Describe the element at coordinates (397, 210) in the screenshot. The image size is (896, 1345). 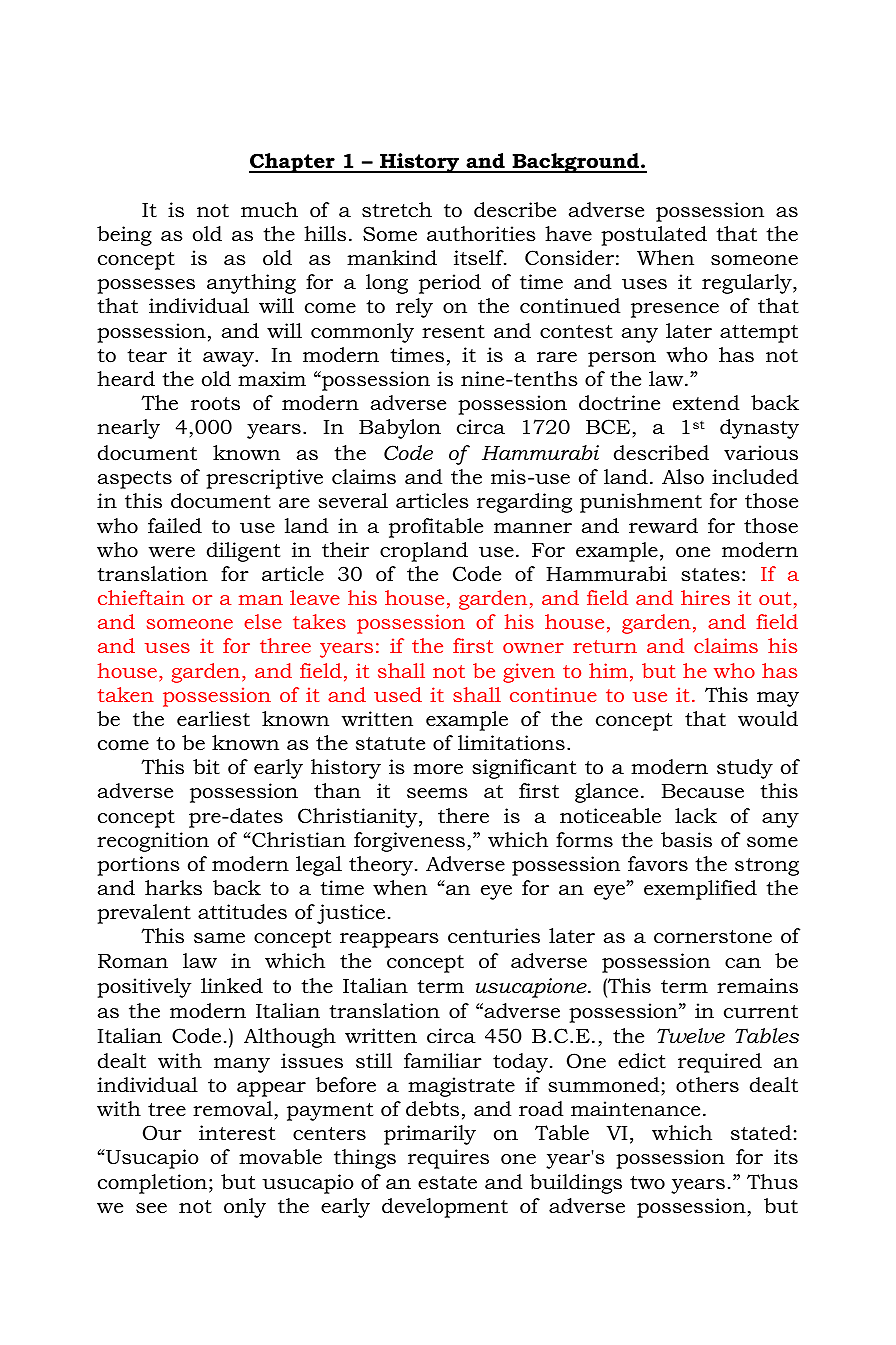
I see `stretch` at that location.
